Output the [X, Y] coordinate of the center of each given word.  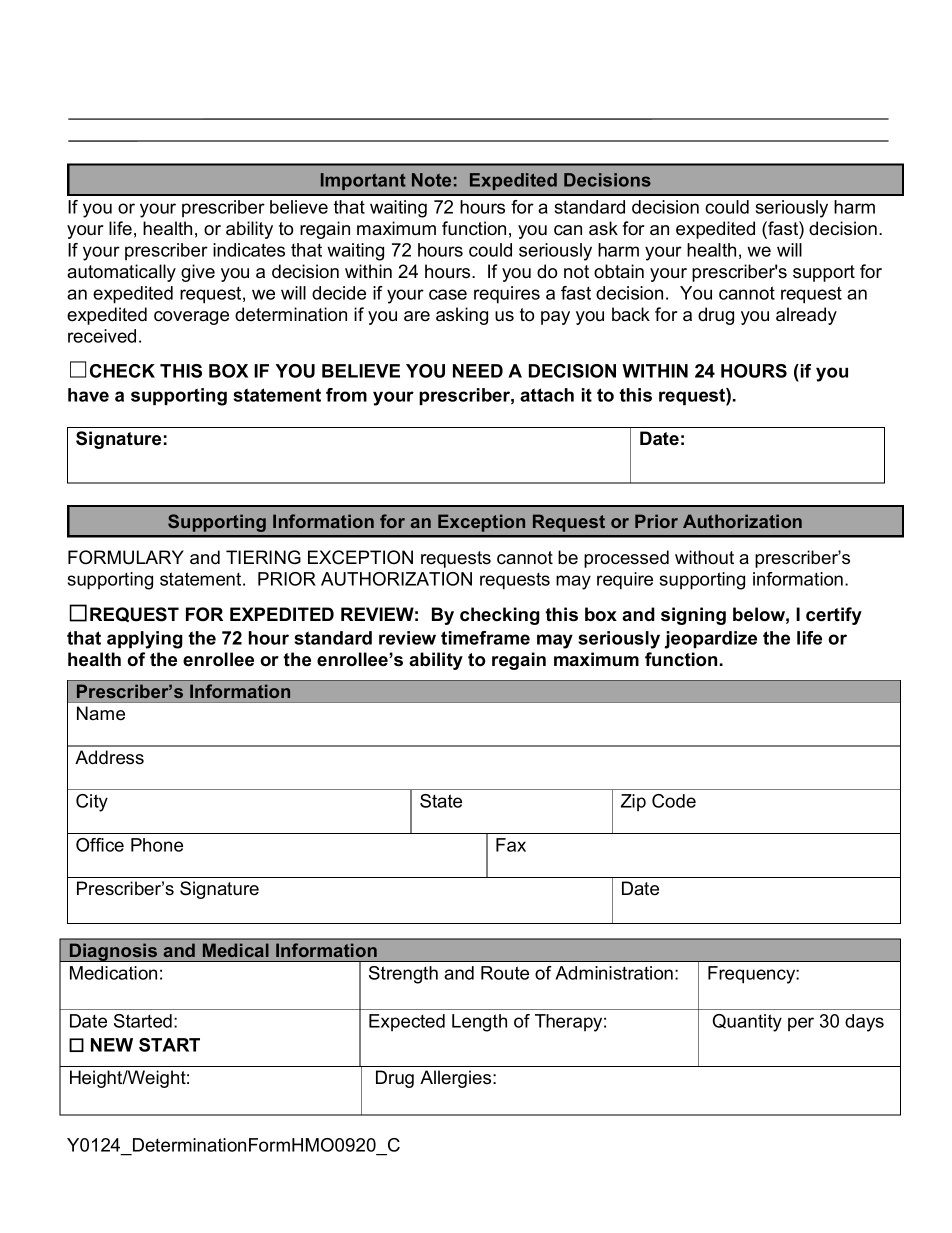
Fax [511, 845]
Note [431, 180]
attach [547, 395]
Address [109, 757]
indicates [249, 250]
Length [479, 1023]
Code [674, 801]
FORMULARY [126, 557]
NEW [112, 1045]
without [704, 557]
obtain [619, 271]
